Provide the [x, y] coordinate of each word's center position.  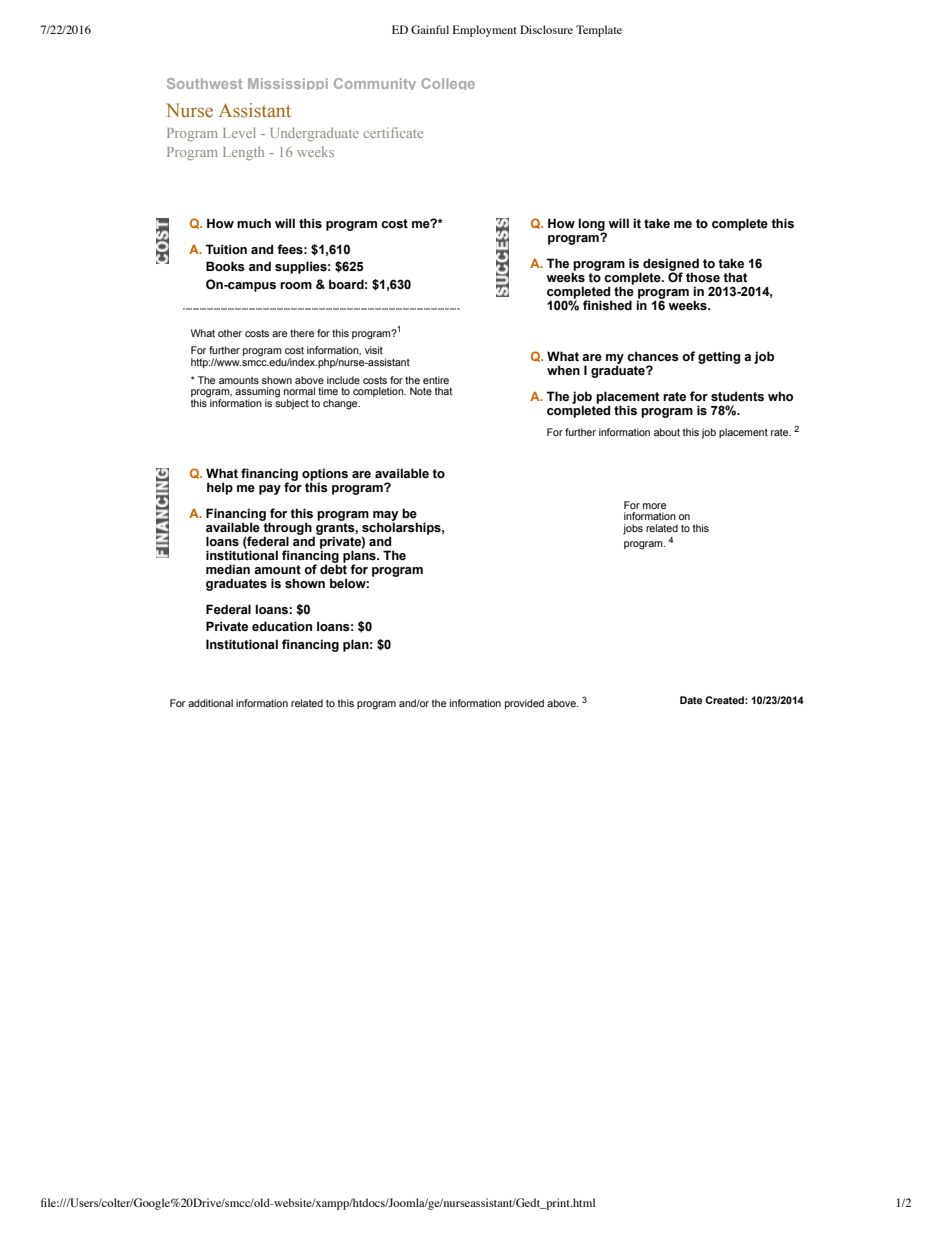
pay [270, 490]
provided [524, 704]
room [296, 285]
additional [210, 703]
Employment [485, 31]
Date [691, 700]
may [386, 517]
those [703, 277]
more [654, 506]
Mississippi [288, 84]
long [591, 225]
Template [599, 31]
